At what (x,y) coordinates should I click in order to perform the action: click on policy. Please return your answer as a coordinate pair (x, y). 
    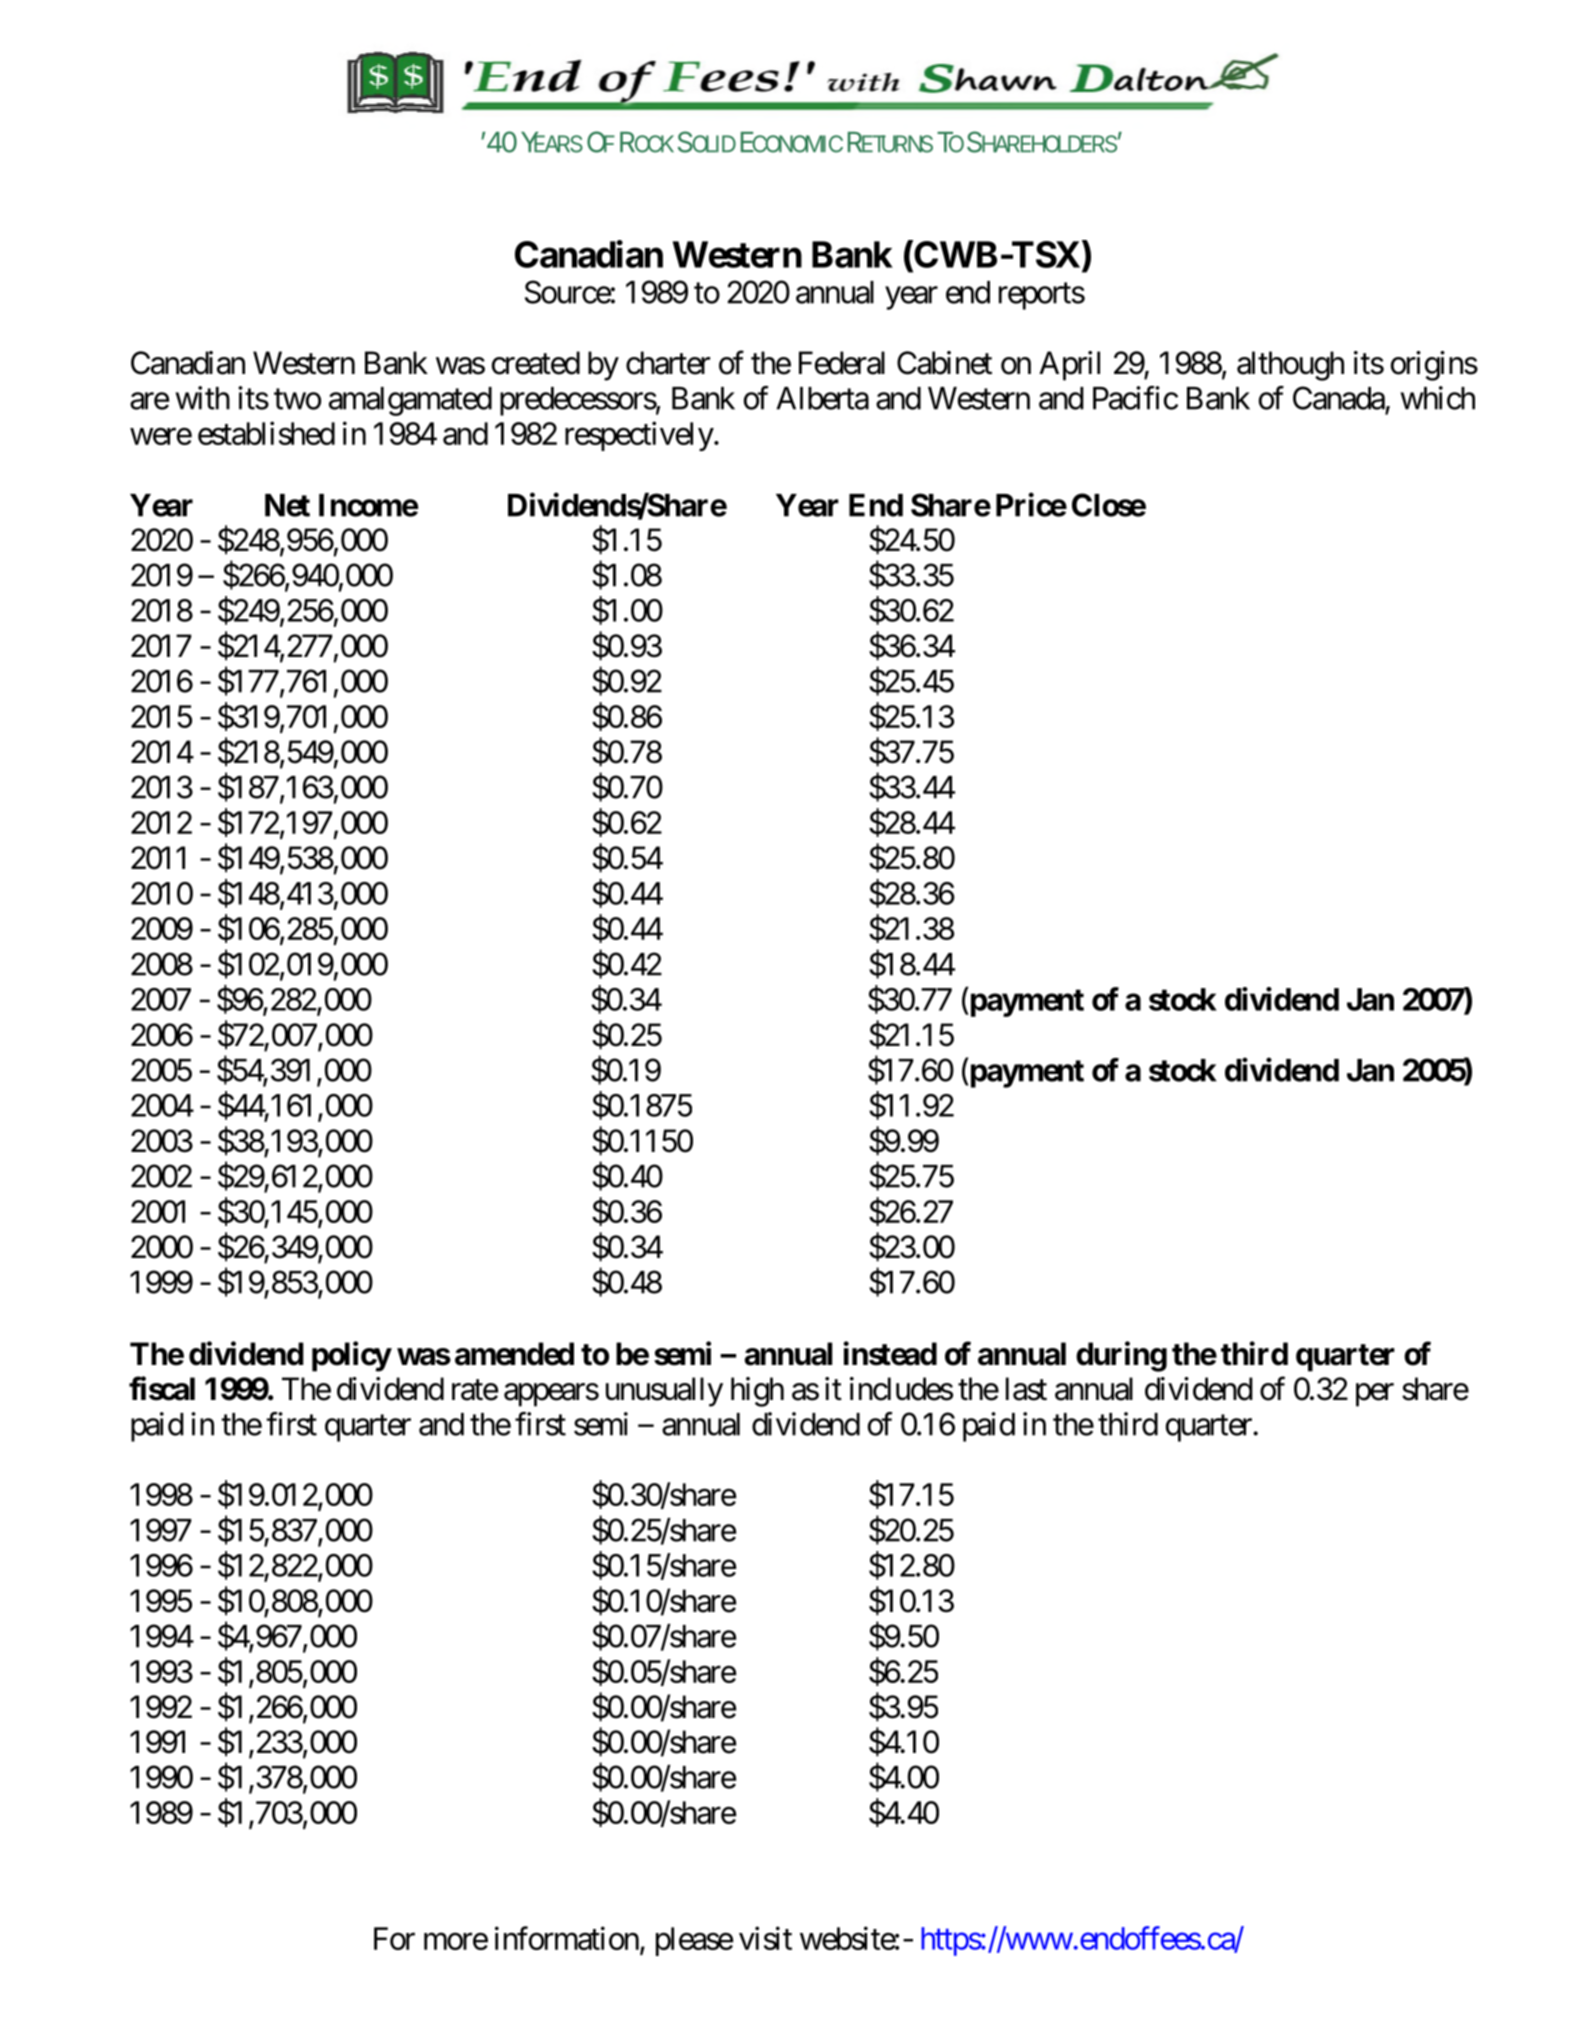
    Looking at the image, I should click on (351, 1356).
